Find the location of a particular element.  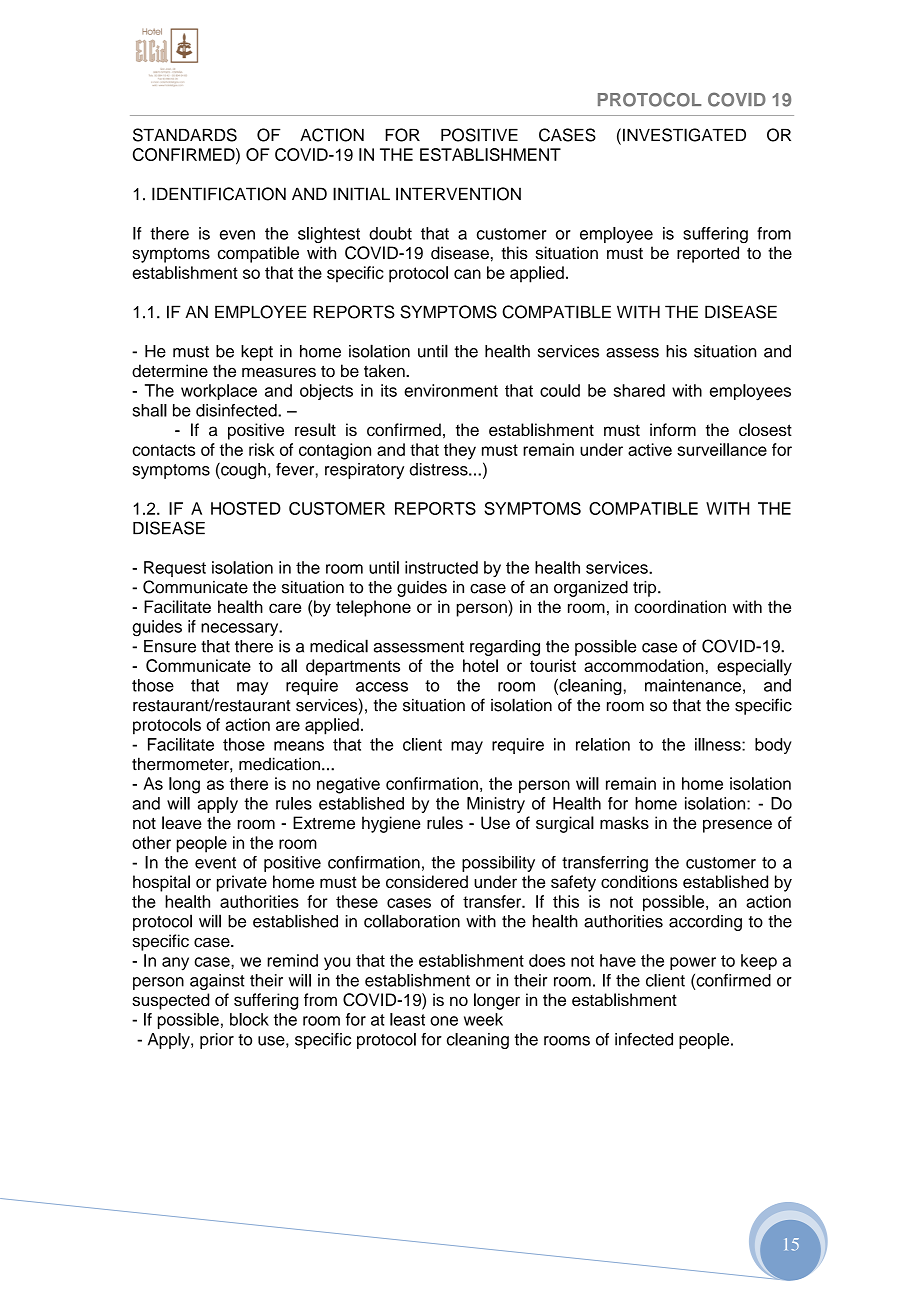

INVESTIGATED is located at coordinates (684, 135).
